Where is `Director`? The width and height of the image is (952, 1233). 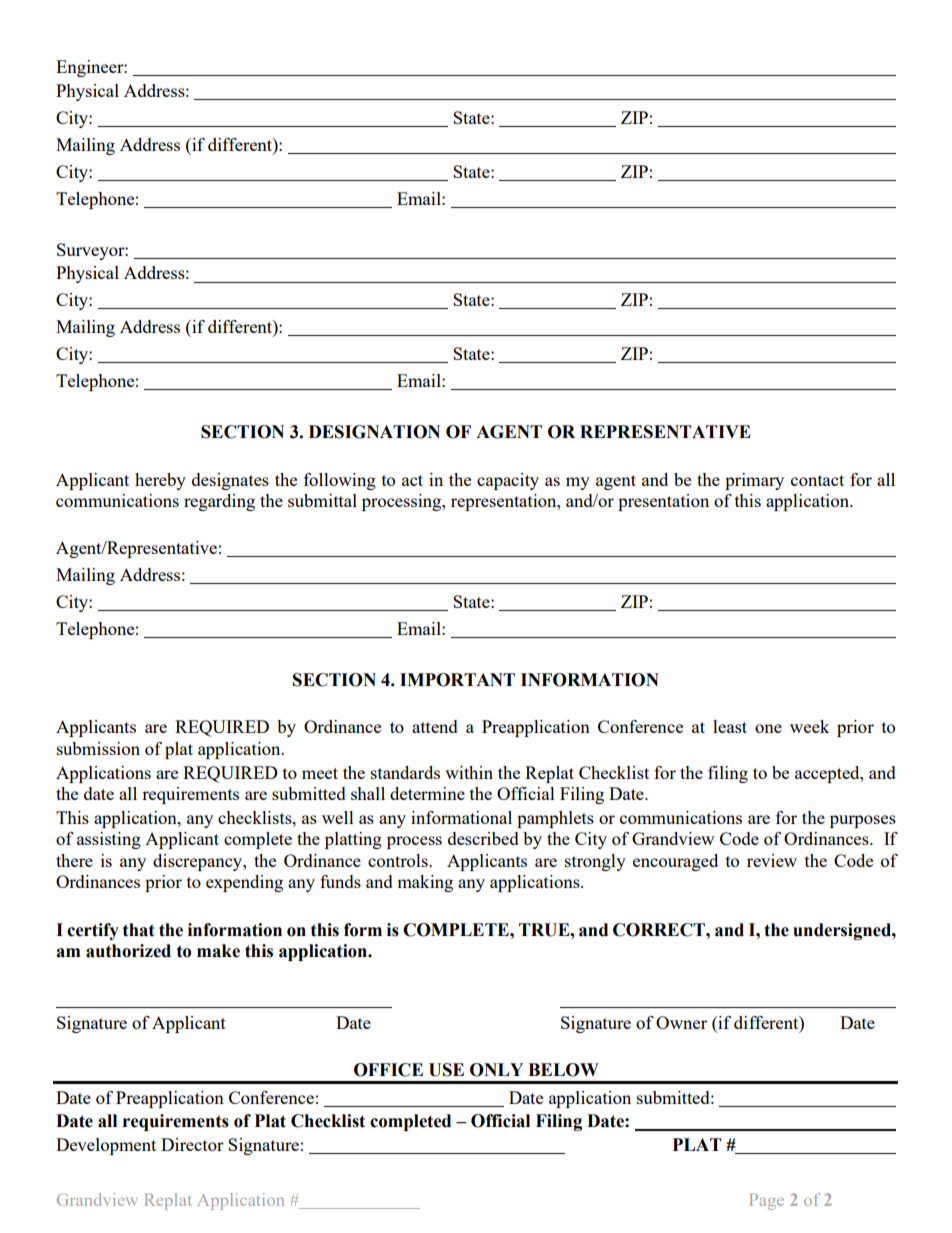
Director is located at coordinates (192, 1144).
